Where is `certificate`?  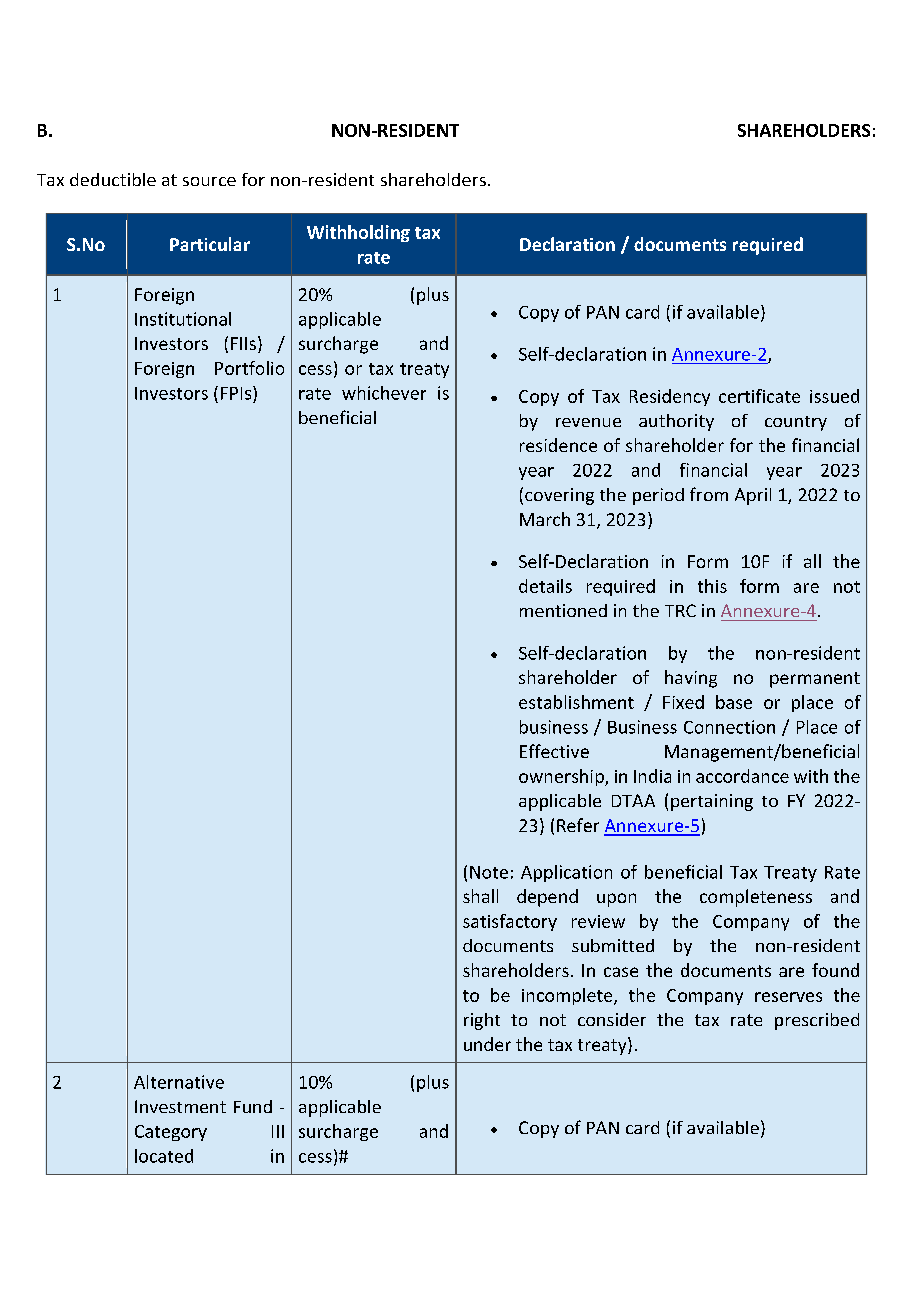 certificate is located at coordinates (759, 396).
